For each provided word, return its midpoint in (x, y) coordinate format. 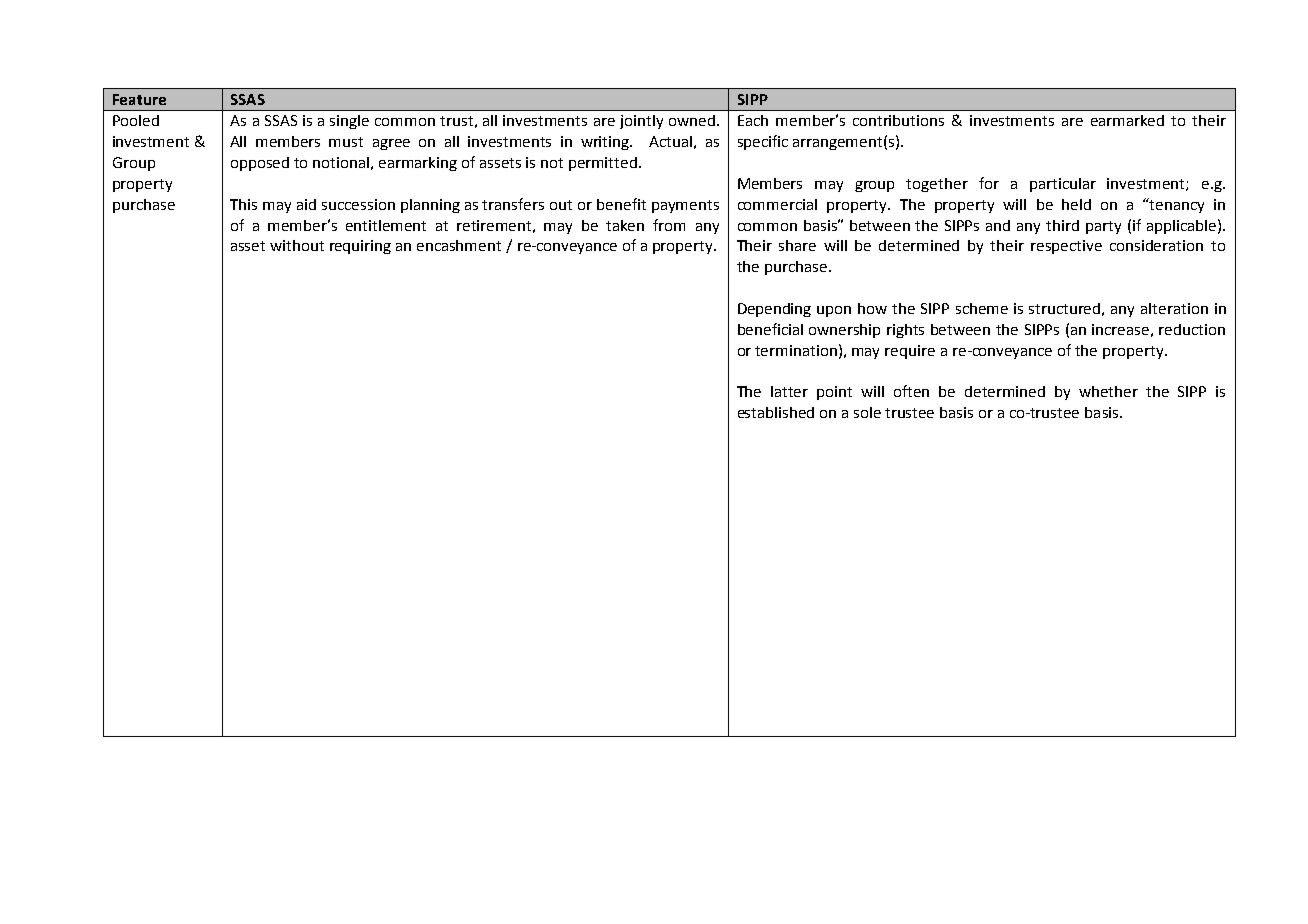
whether (1108, 391)
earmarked (1127, 120)
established (776, 412)
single (349, 122)
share (797, 245)
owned (692, 120)
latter (789, 391)
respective (1066, 247)
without (297, 245)
